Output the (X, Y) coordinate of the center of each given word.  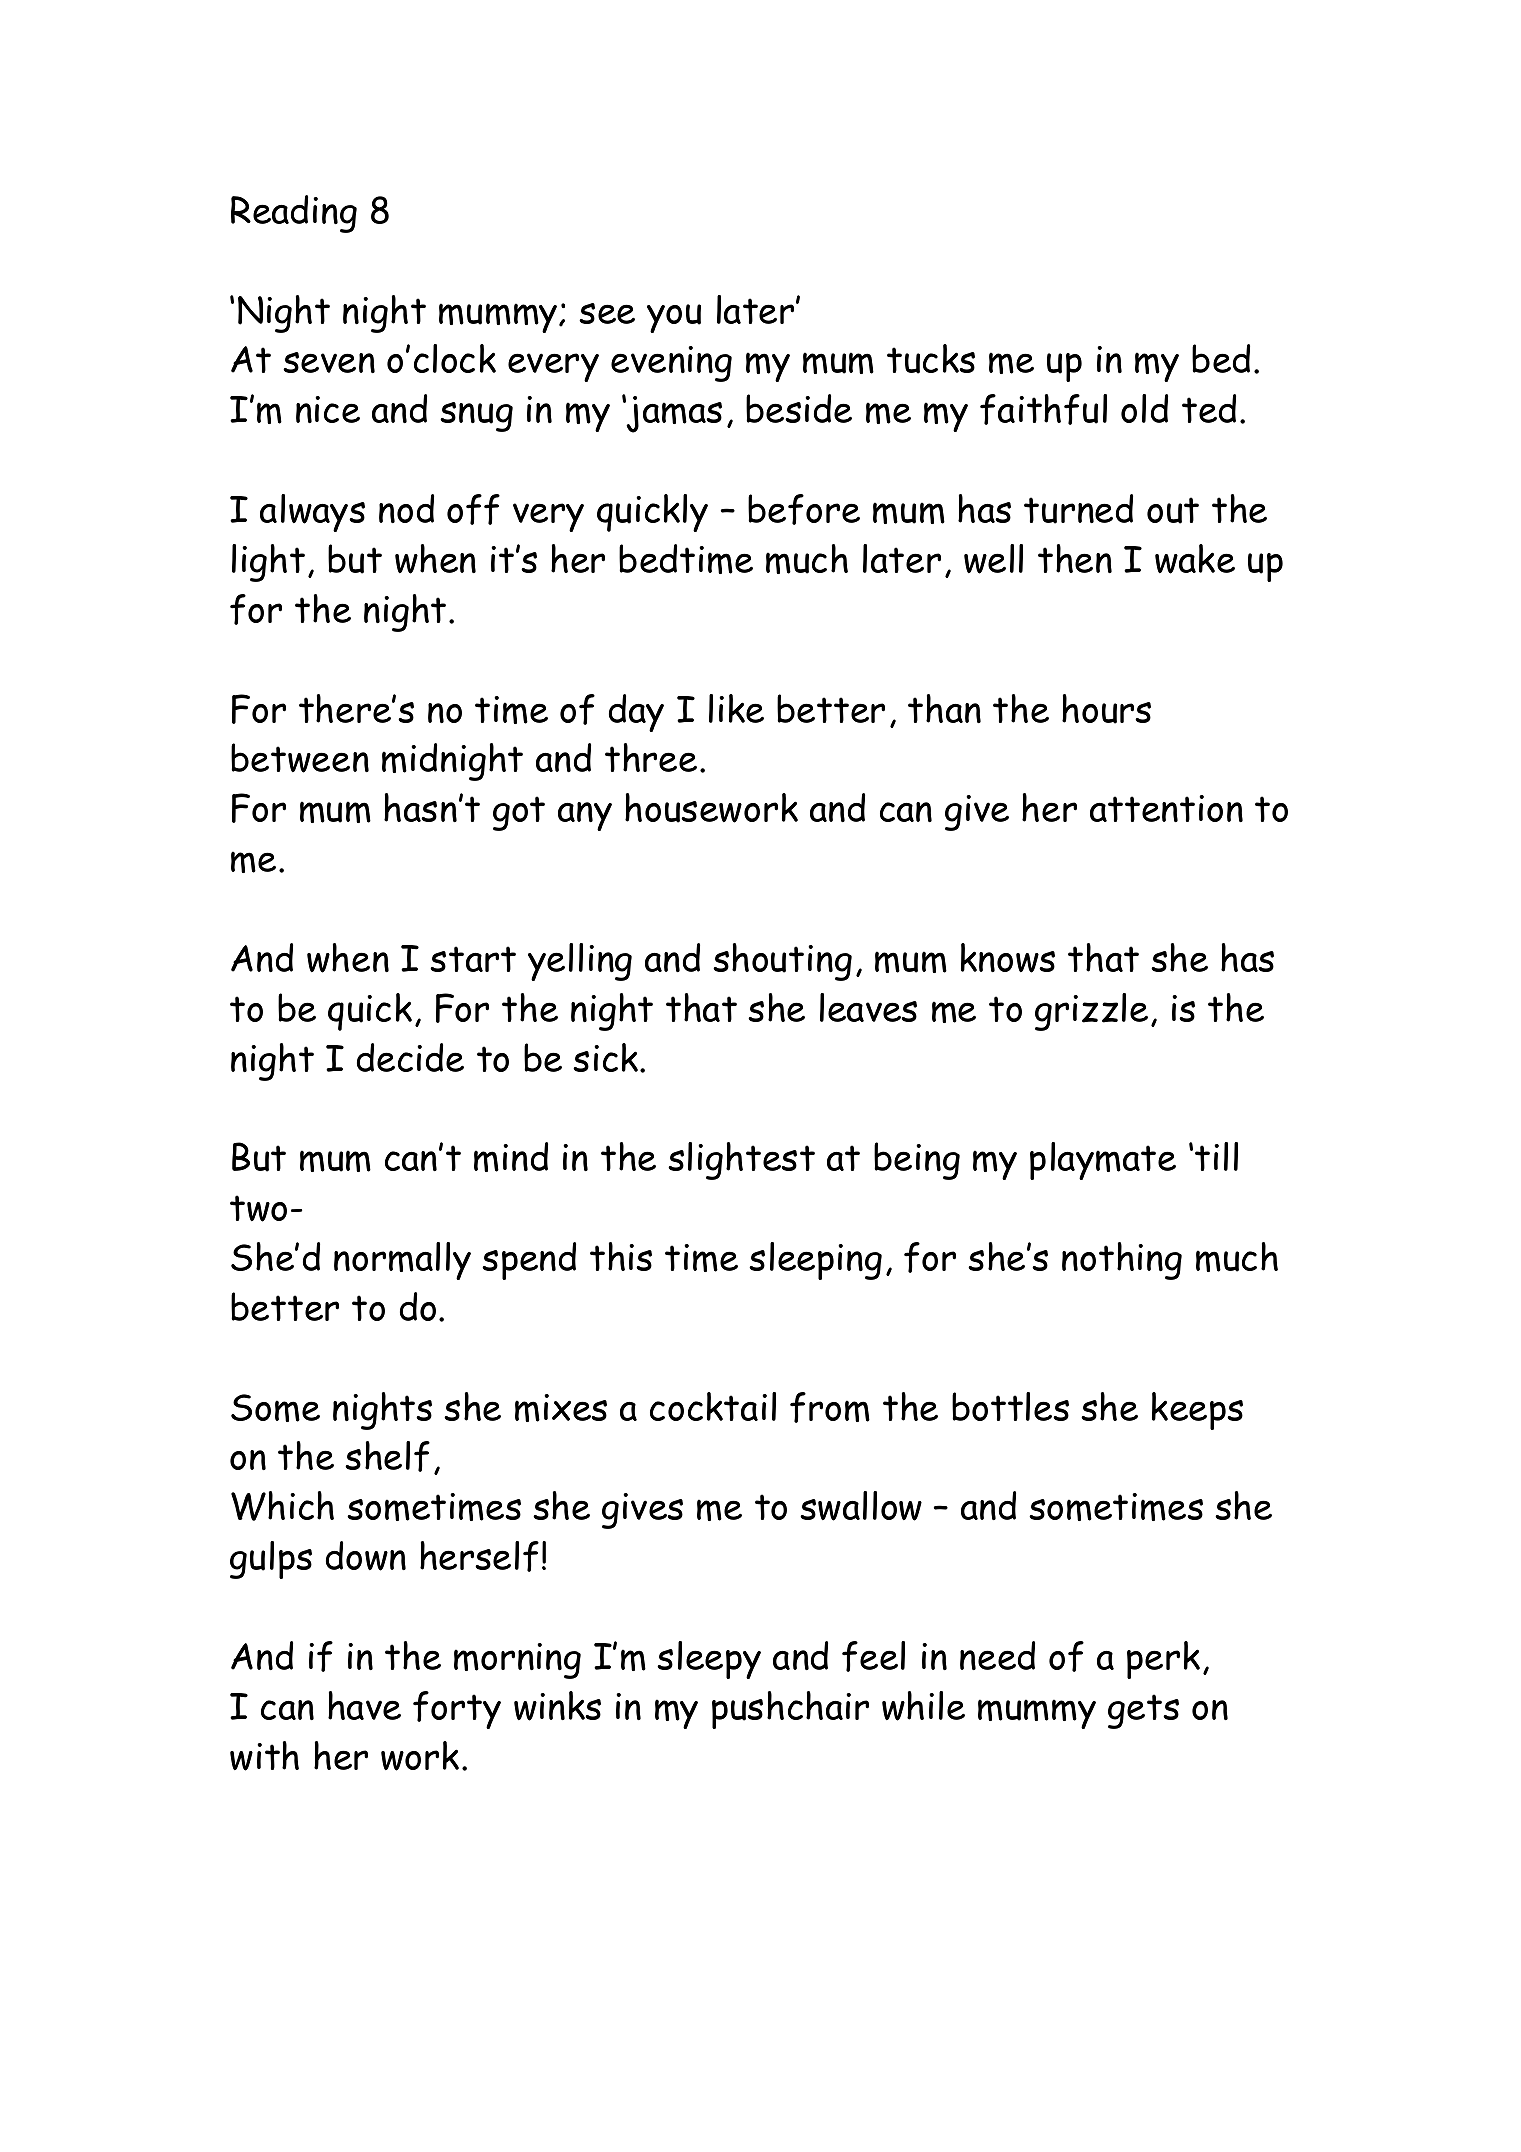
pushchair (790, 1710)
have (364, 1705)
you (674, 318)
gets (1143, 1711)
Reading (294, 214)
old (1144, 408)
